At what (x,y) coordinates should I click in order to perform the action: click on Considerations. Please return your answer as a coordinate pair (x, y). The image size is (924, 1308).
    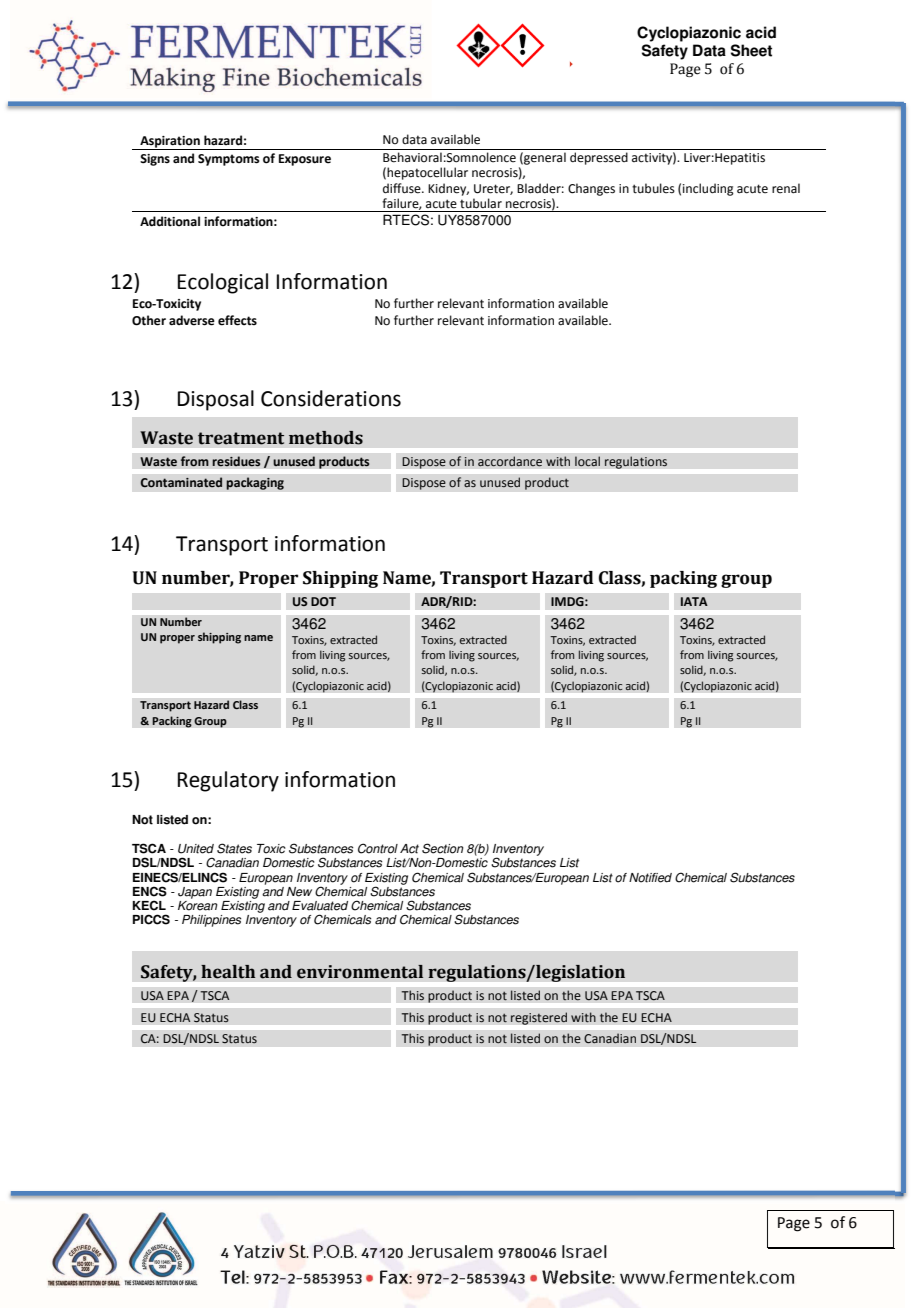
    Looking at the image, I should click on (331, 398).
